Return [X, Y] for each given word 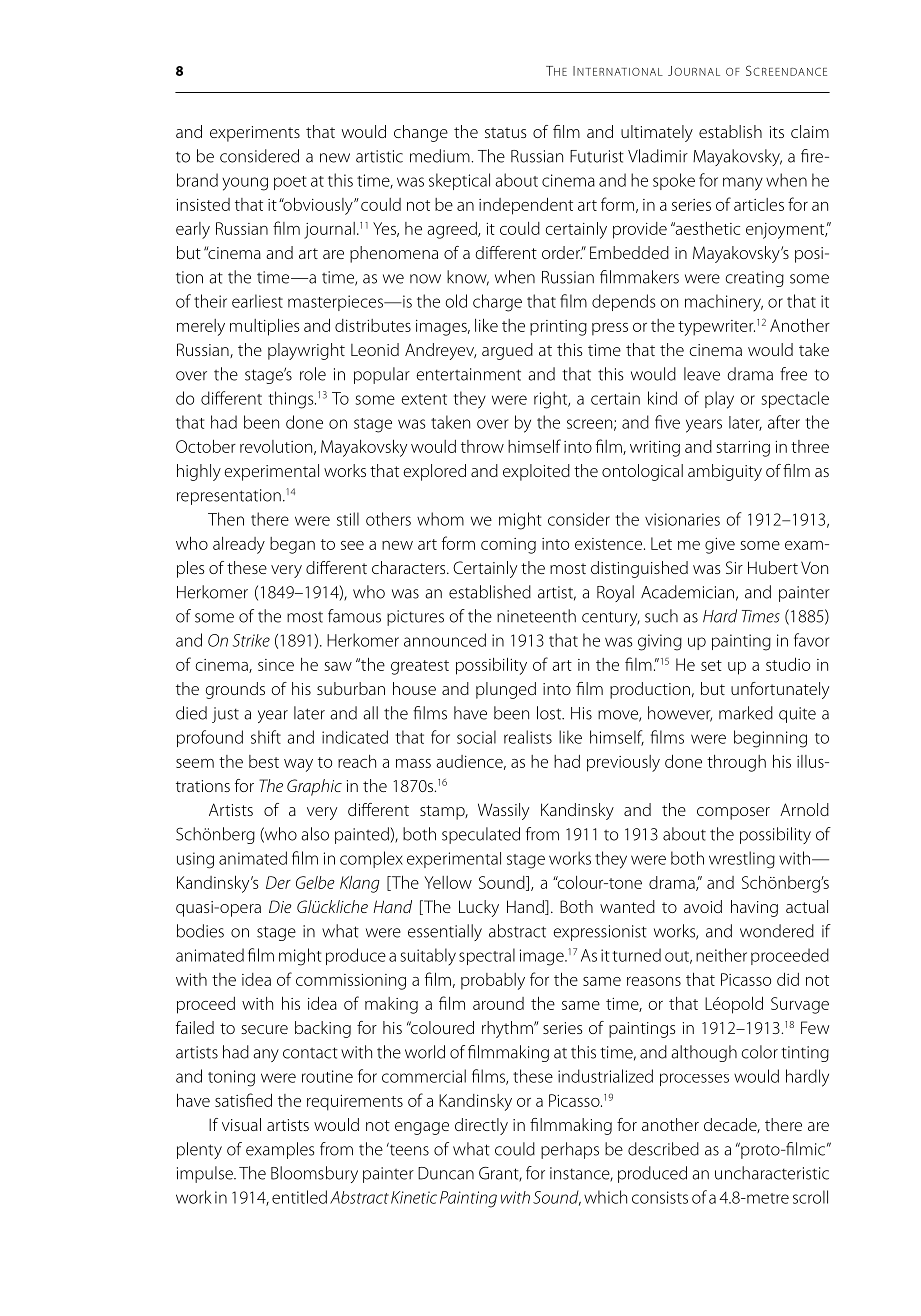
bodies [200, 931]
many [743, 184]
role [313, 374]
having [754, 908]
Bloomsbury [314, 1174]
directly [481, 1126]
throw [482, 446]
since [276, 665]
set [711, 665]
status [506, 132]
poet [290, 183]
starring [743, 449]
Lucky [479, 908]
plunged [506, 690]
